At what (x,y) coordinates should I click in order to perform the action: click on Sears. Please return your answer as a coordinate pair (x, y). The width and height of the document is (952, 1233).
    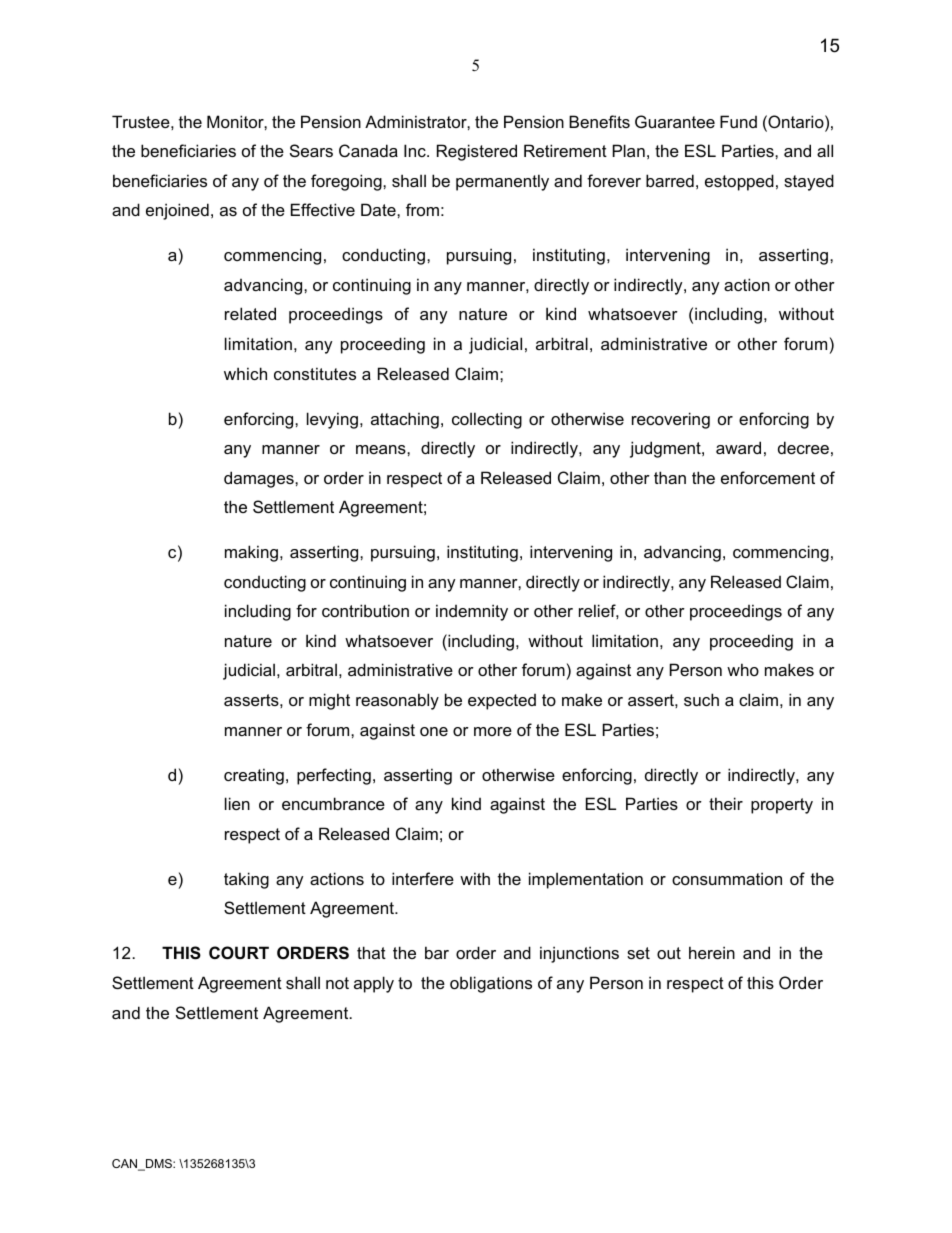
    Looking at the image, I should click on (311, 150).
